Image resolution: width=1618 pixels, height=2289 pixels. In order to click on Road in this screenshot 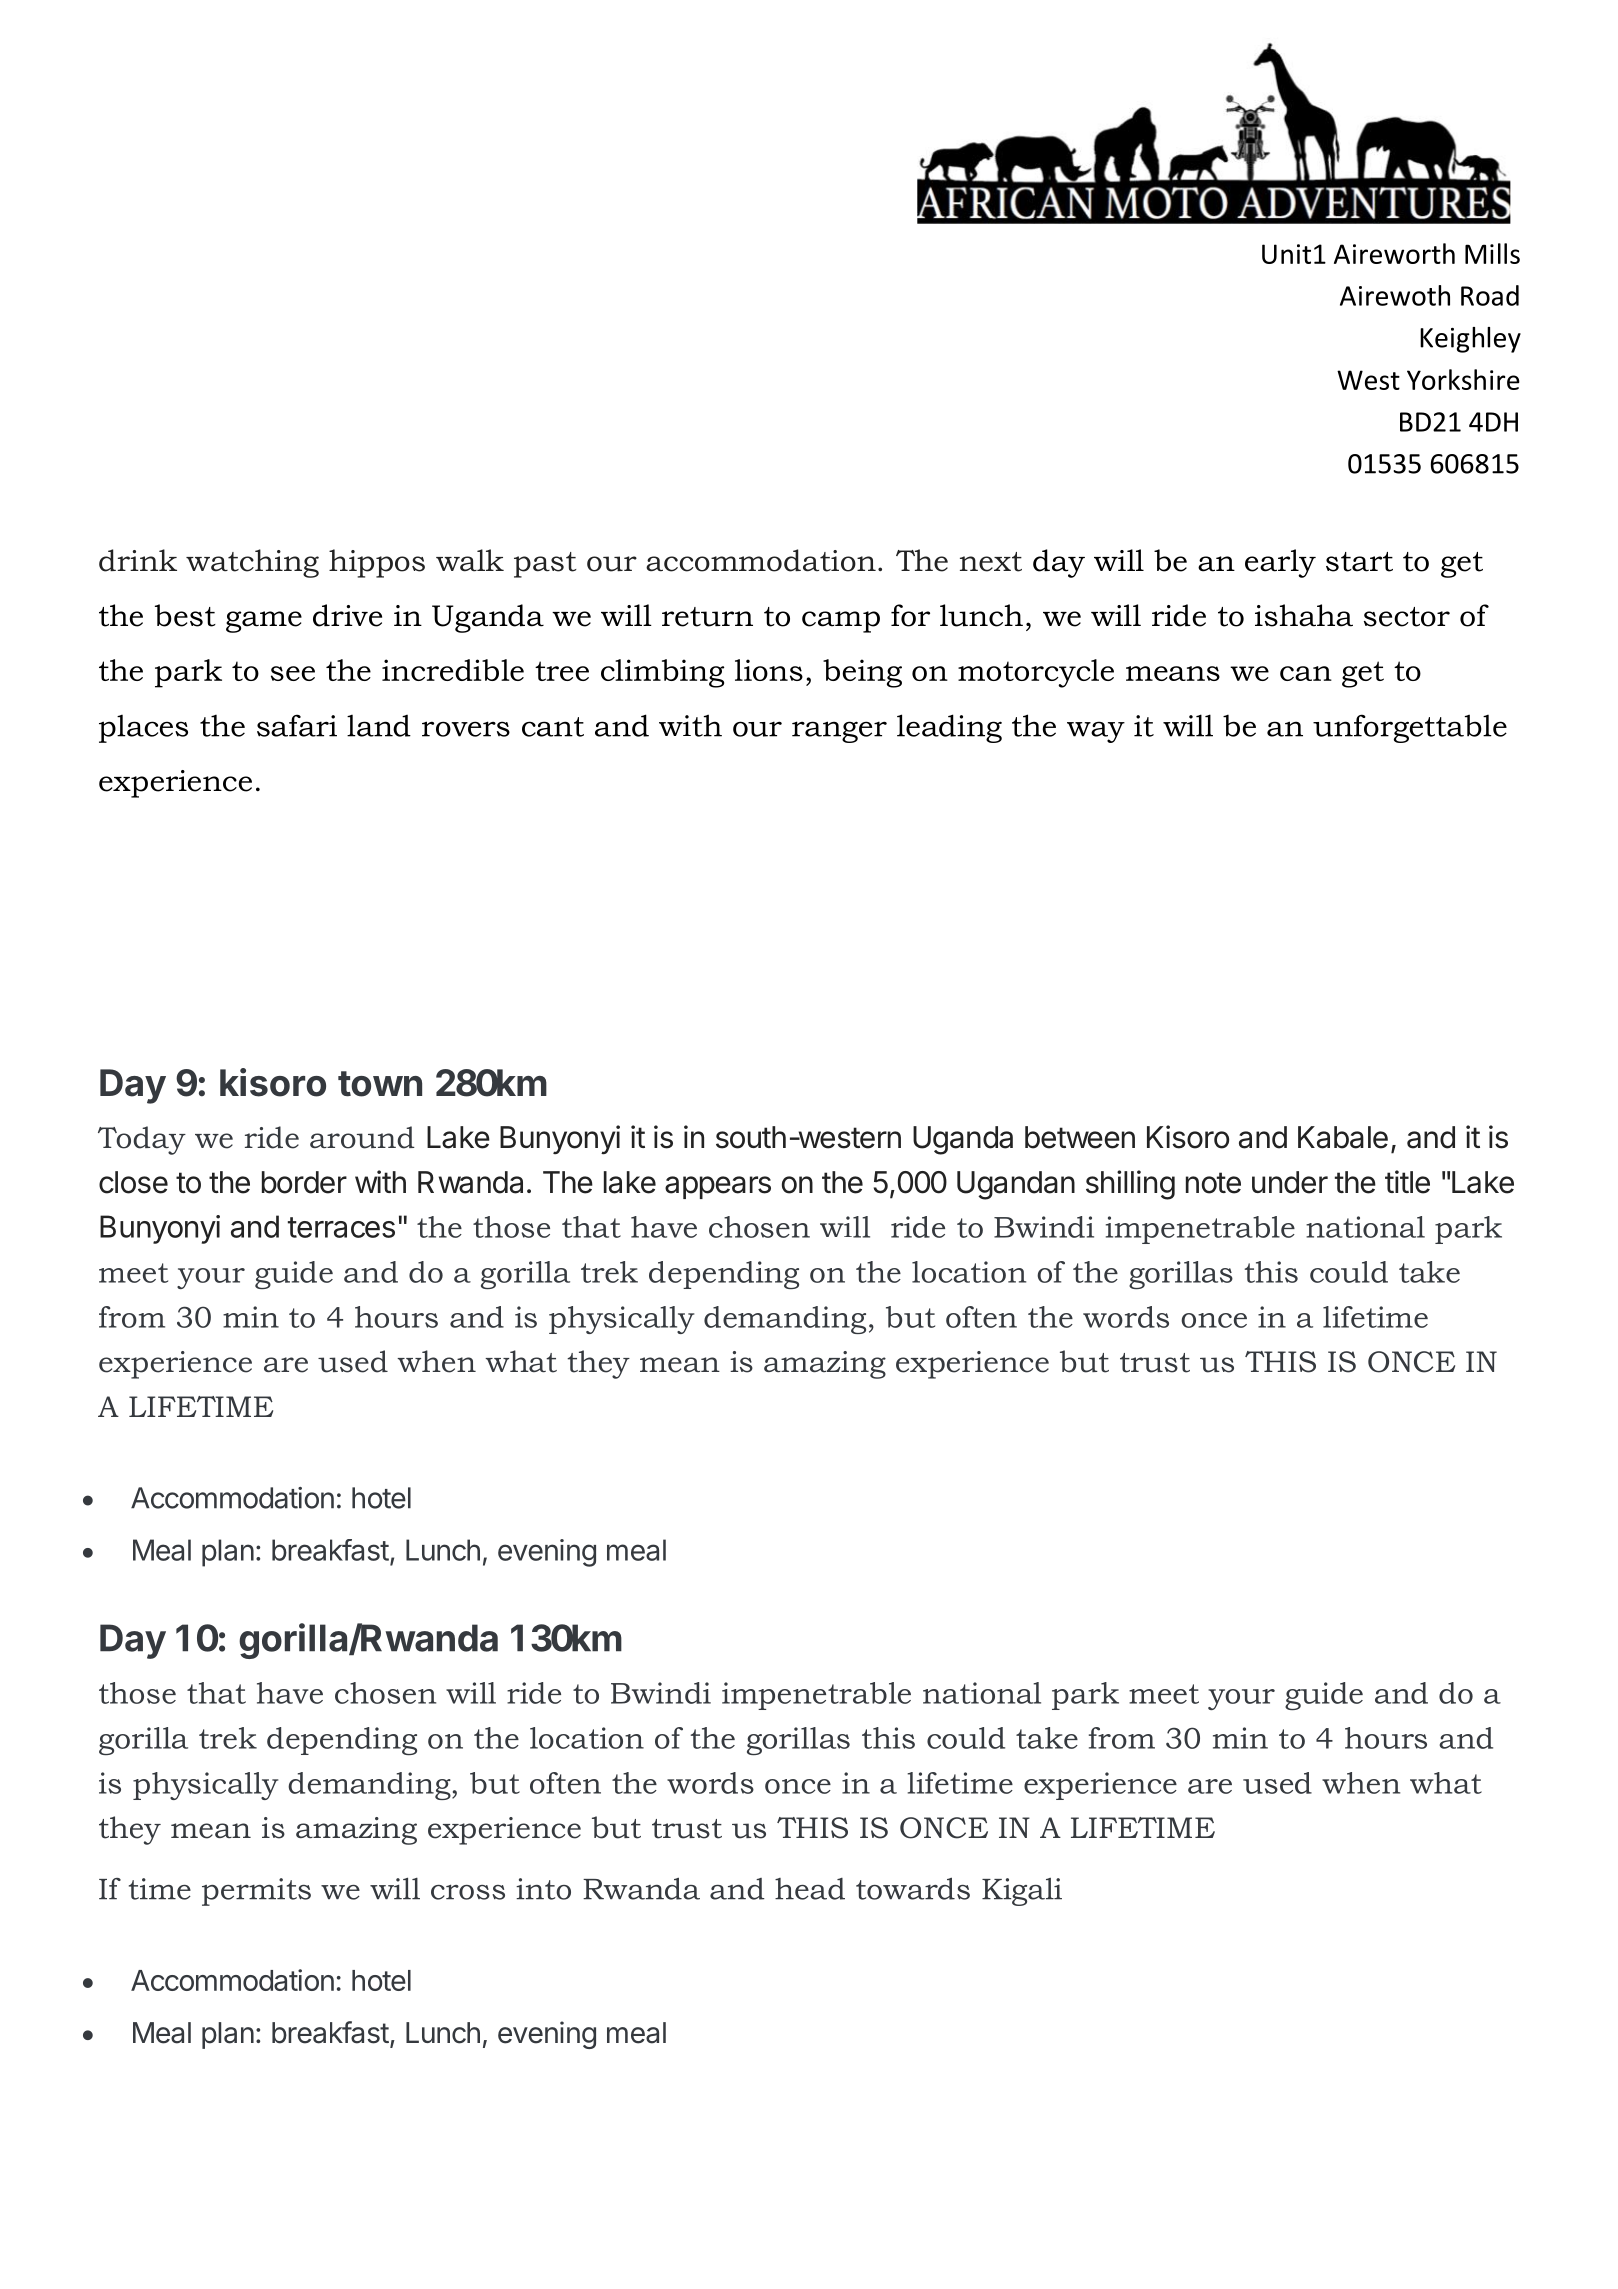, I will do `click(1490, 295)`.
